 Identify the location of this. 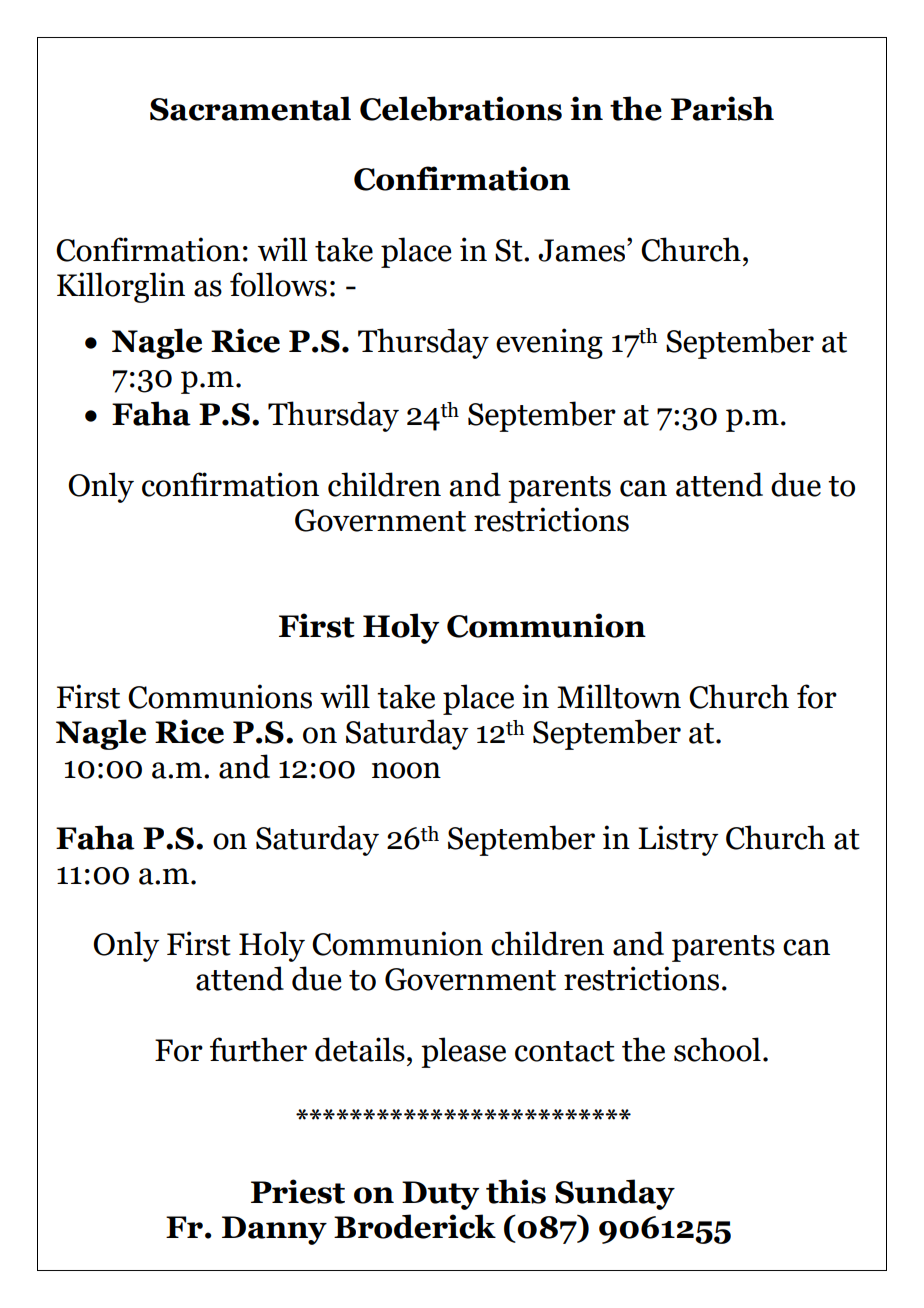
(516, 1191).
